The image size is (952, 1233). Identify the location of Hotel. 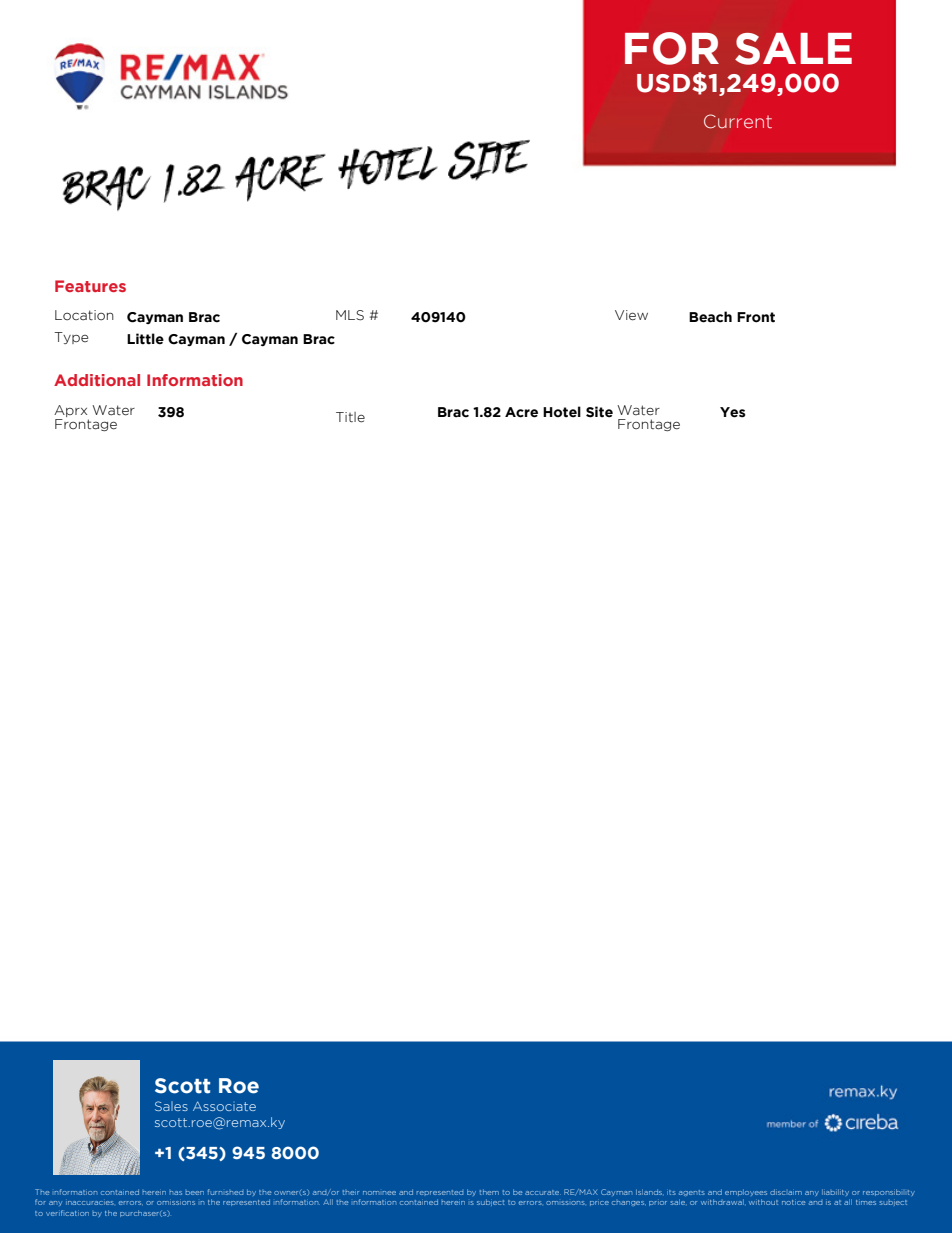
(562, 412).
